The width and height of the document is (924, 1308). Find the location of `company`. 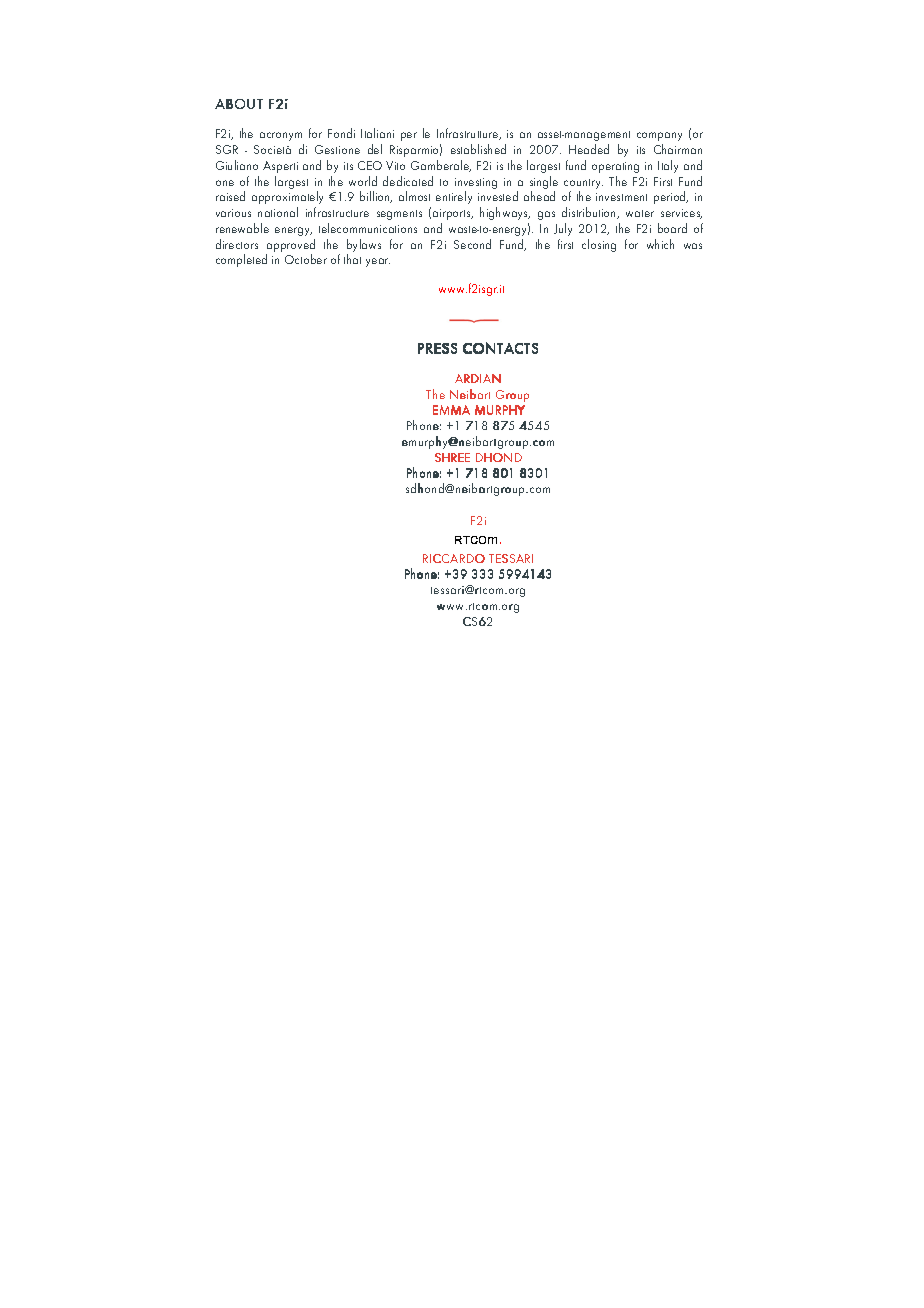

company is located at coordinates (659, 136).
